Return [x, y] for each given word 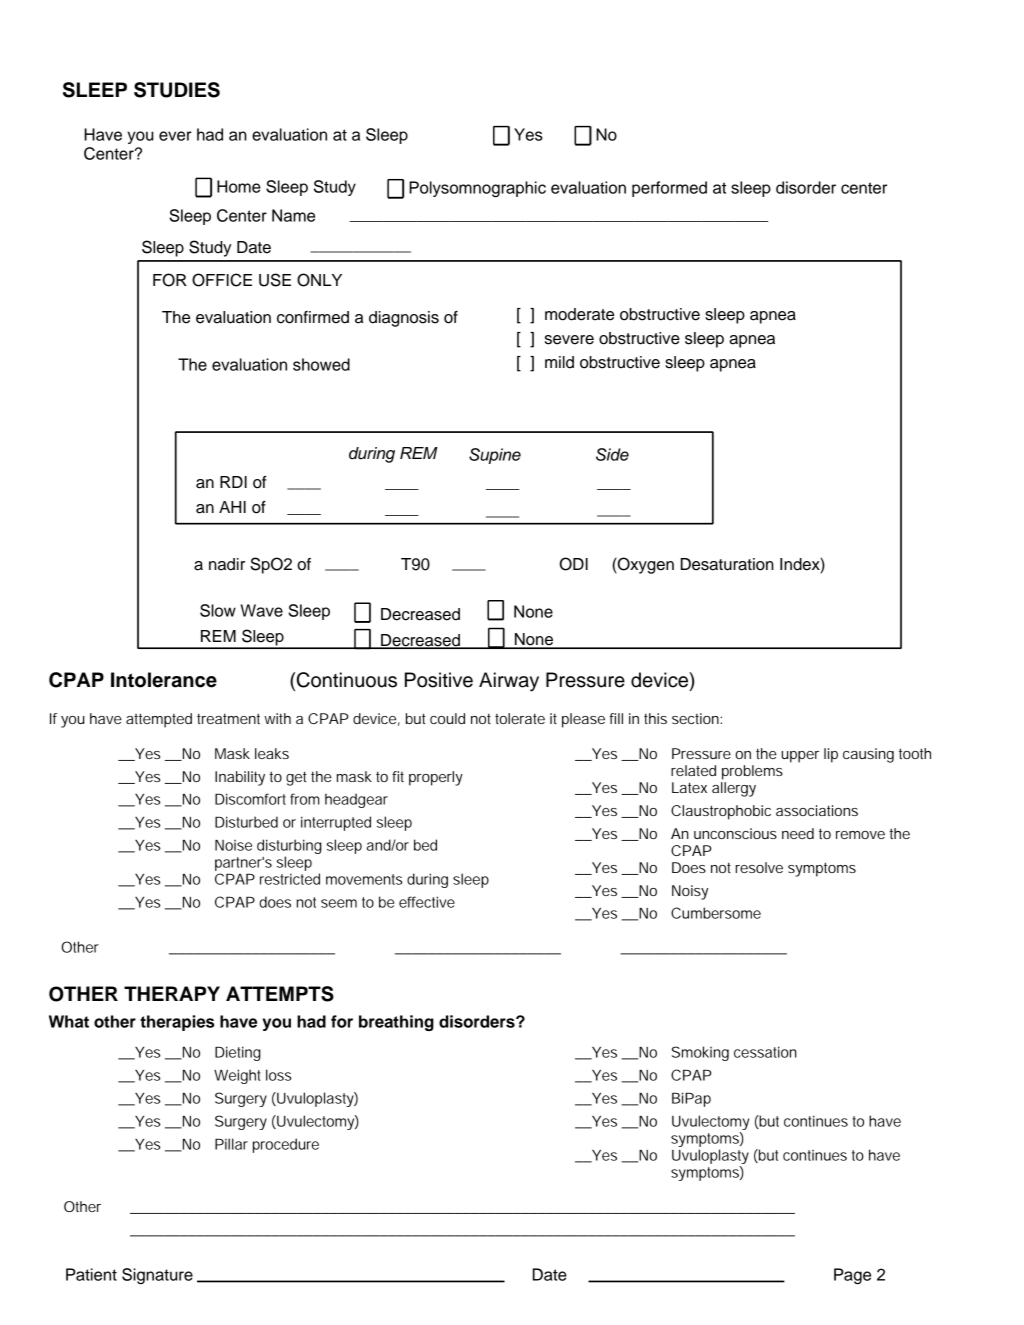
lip [831, 755]
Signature [157, 1276]
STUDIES [177, 90]
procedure [286, 1145]
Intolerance [164, 680]
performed [669, 189]
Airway [509, 682]
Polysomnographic [477, 189]
